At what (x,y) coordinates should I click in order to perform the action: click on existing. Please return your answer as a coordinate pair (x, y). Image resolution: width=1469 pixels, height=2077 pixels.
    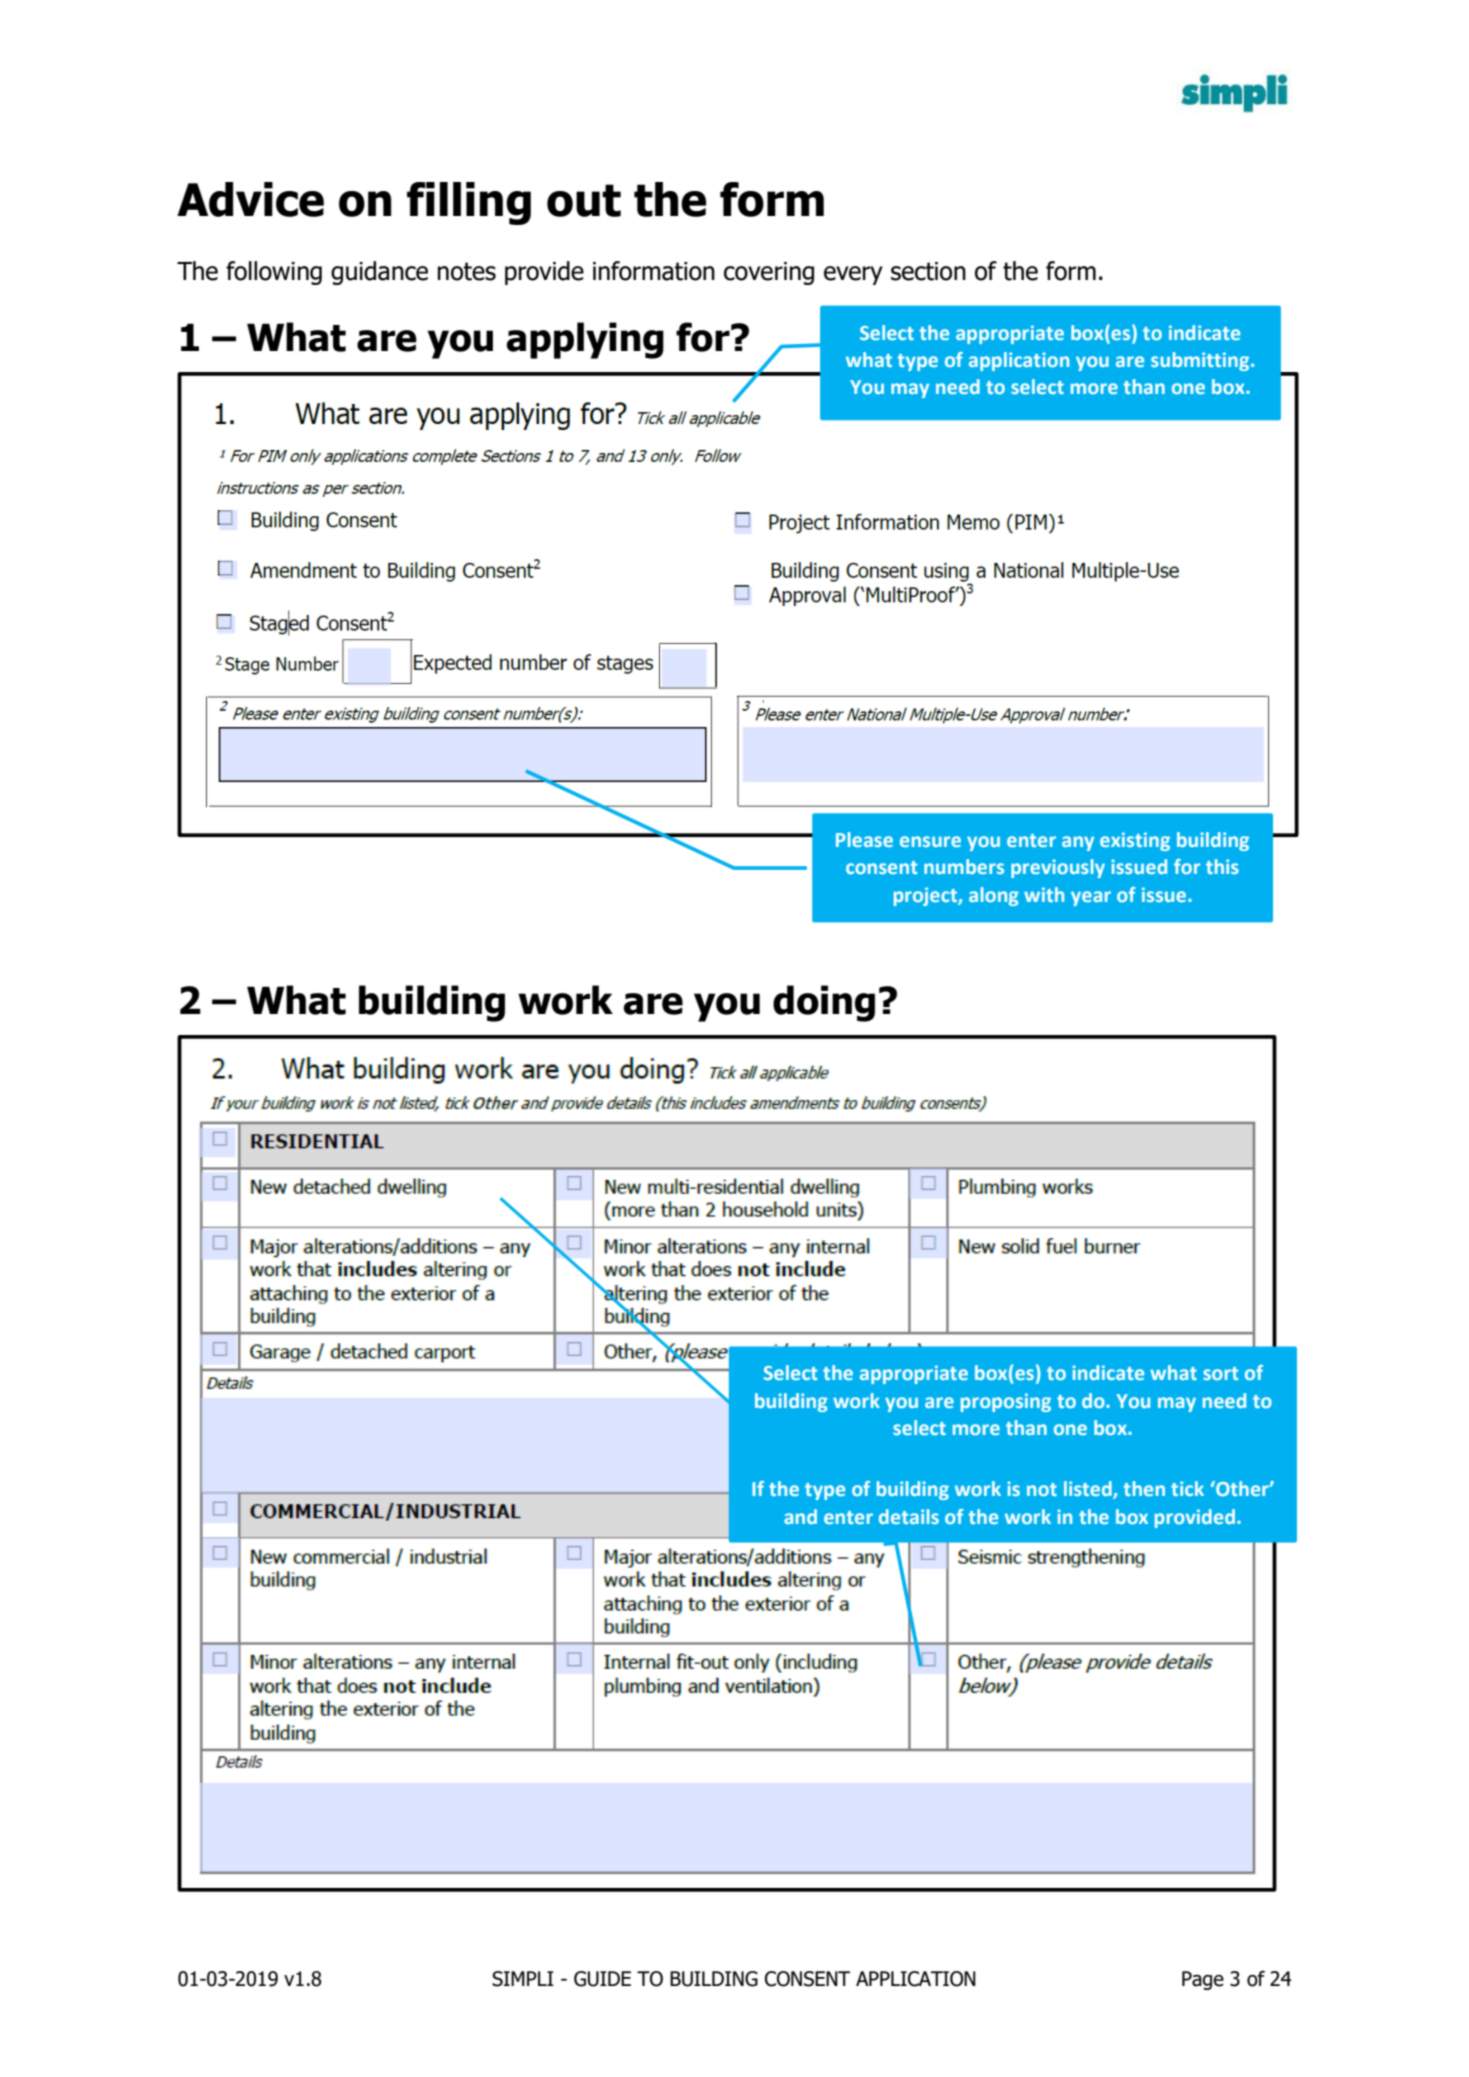
    Looking at the image, I should click on (1135, 841).
